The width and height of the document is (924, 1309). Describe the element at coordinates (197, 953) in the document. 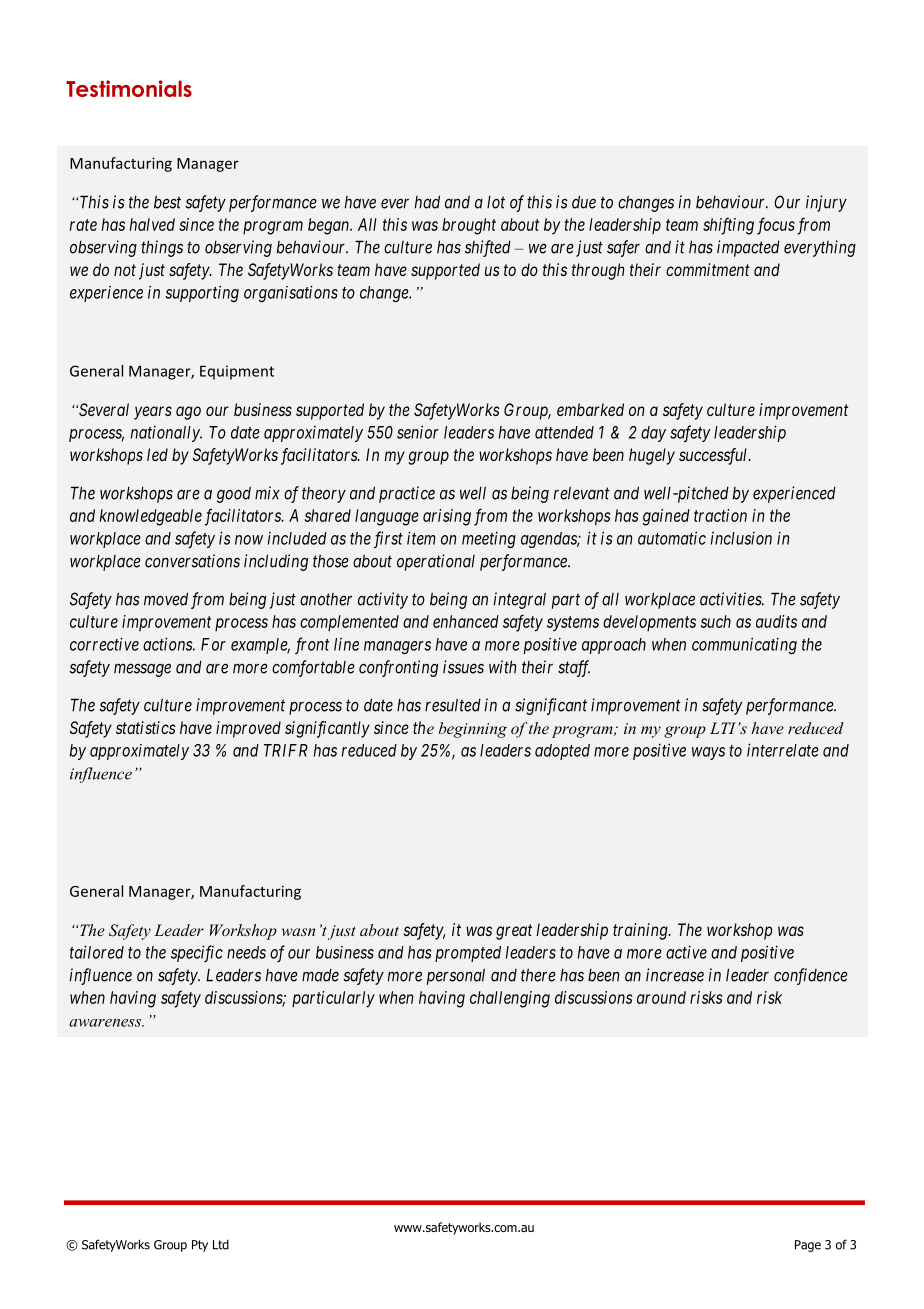

I see `specific` at that location.
